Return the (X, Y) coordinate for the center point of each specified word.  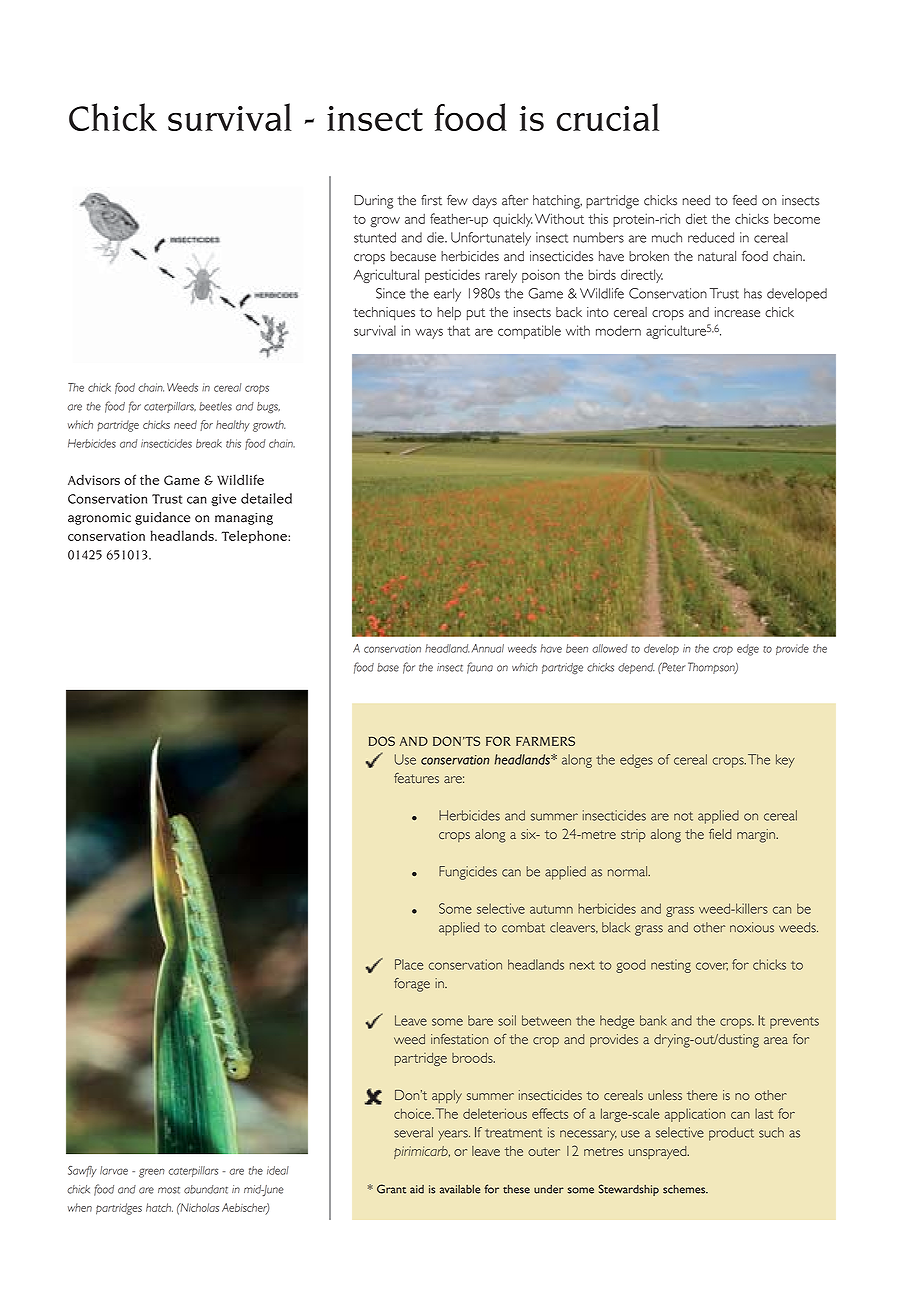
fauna (480, 668)
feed (744, 200)
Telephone (255, 536)
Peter (673, 667)
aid (417, 1189)
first (431, 200)
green (152, 1173)
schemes (685, 1189)
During (373, 202)
